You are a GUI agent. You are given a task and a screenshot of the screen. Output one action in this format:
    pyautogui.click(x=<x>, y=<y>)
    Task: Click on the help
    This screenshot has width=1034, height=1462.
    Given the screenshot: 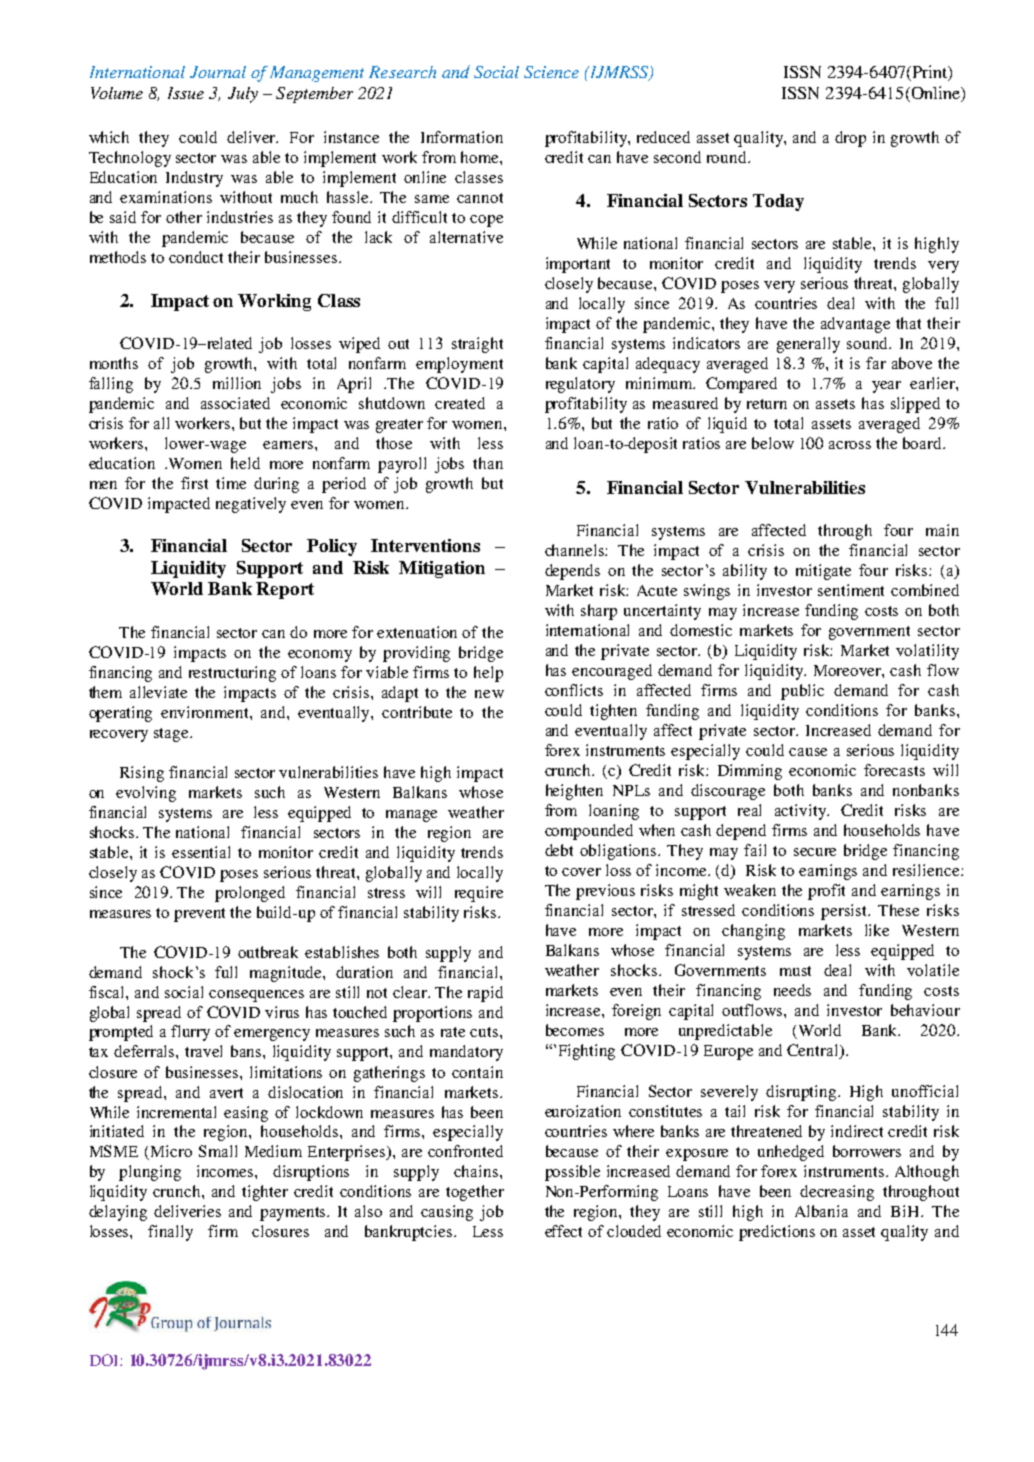 What is the action you would take?
    pyautogui.click(x=488, y=674)
